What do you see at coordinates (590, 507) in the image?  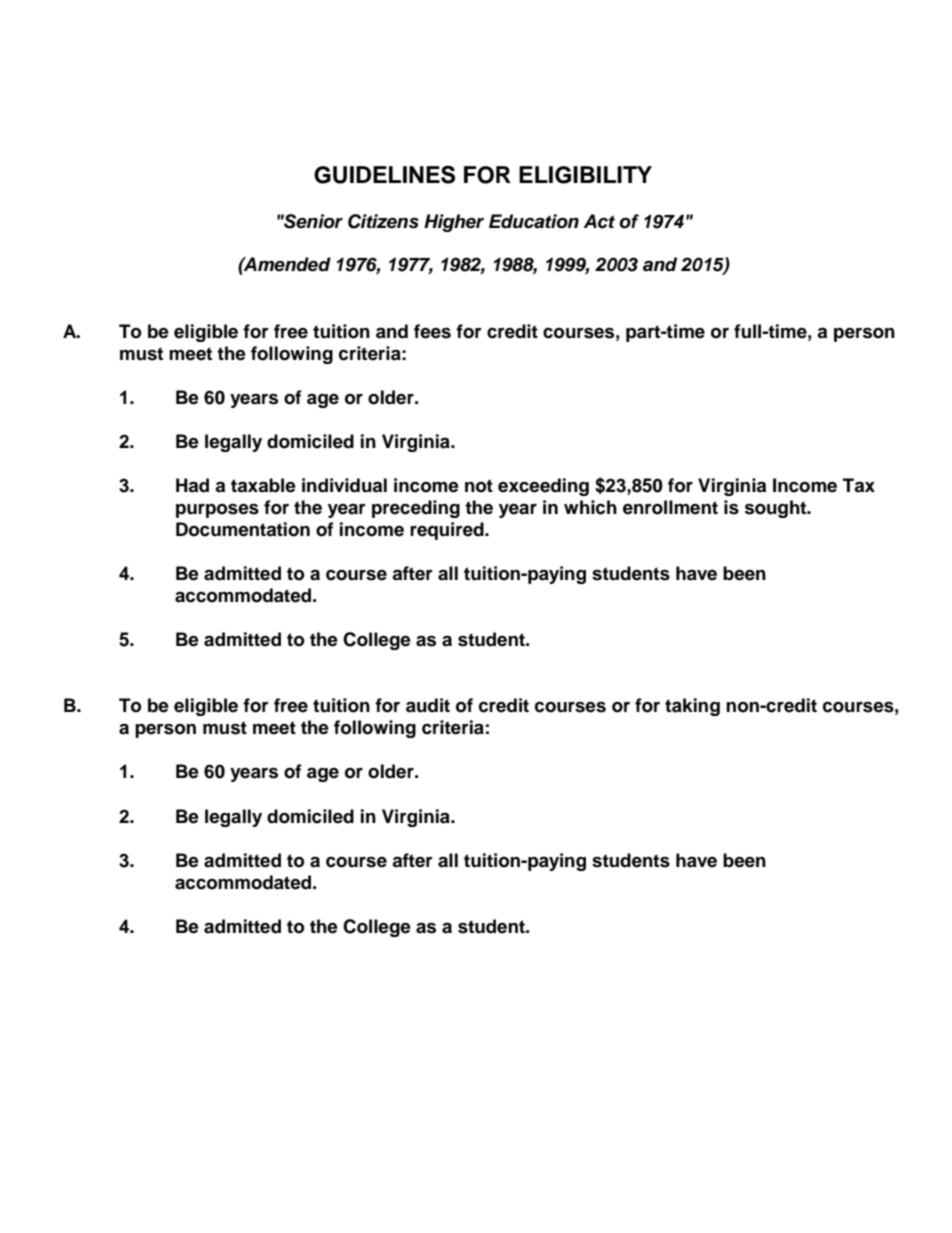 I see `which` at bounding box center [590, 507].
